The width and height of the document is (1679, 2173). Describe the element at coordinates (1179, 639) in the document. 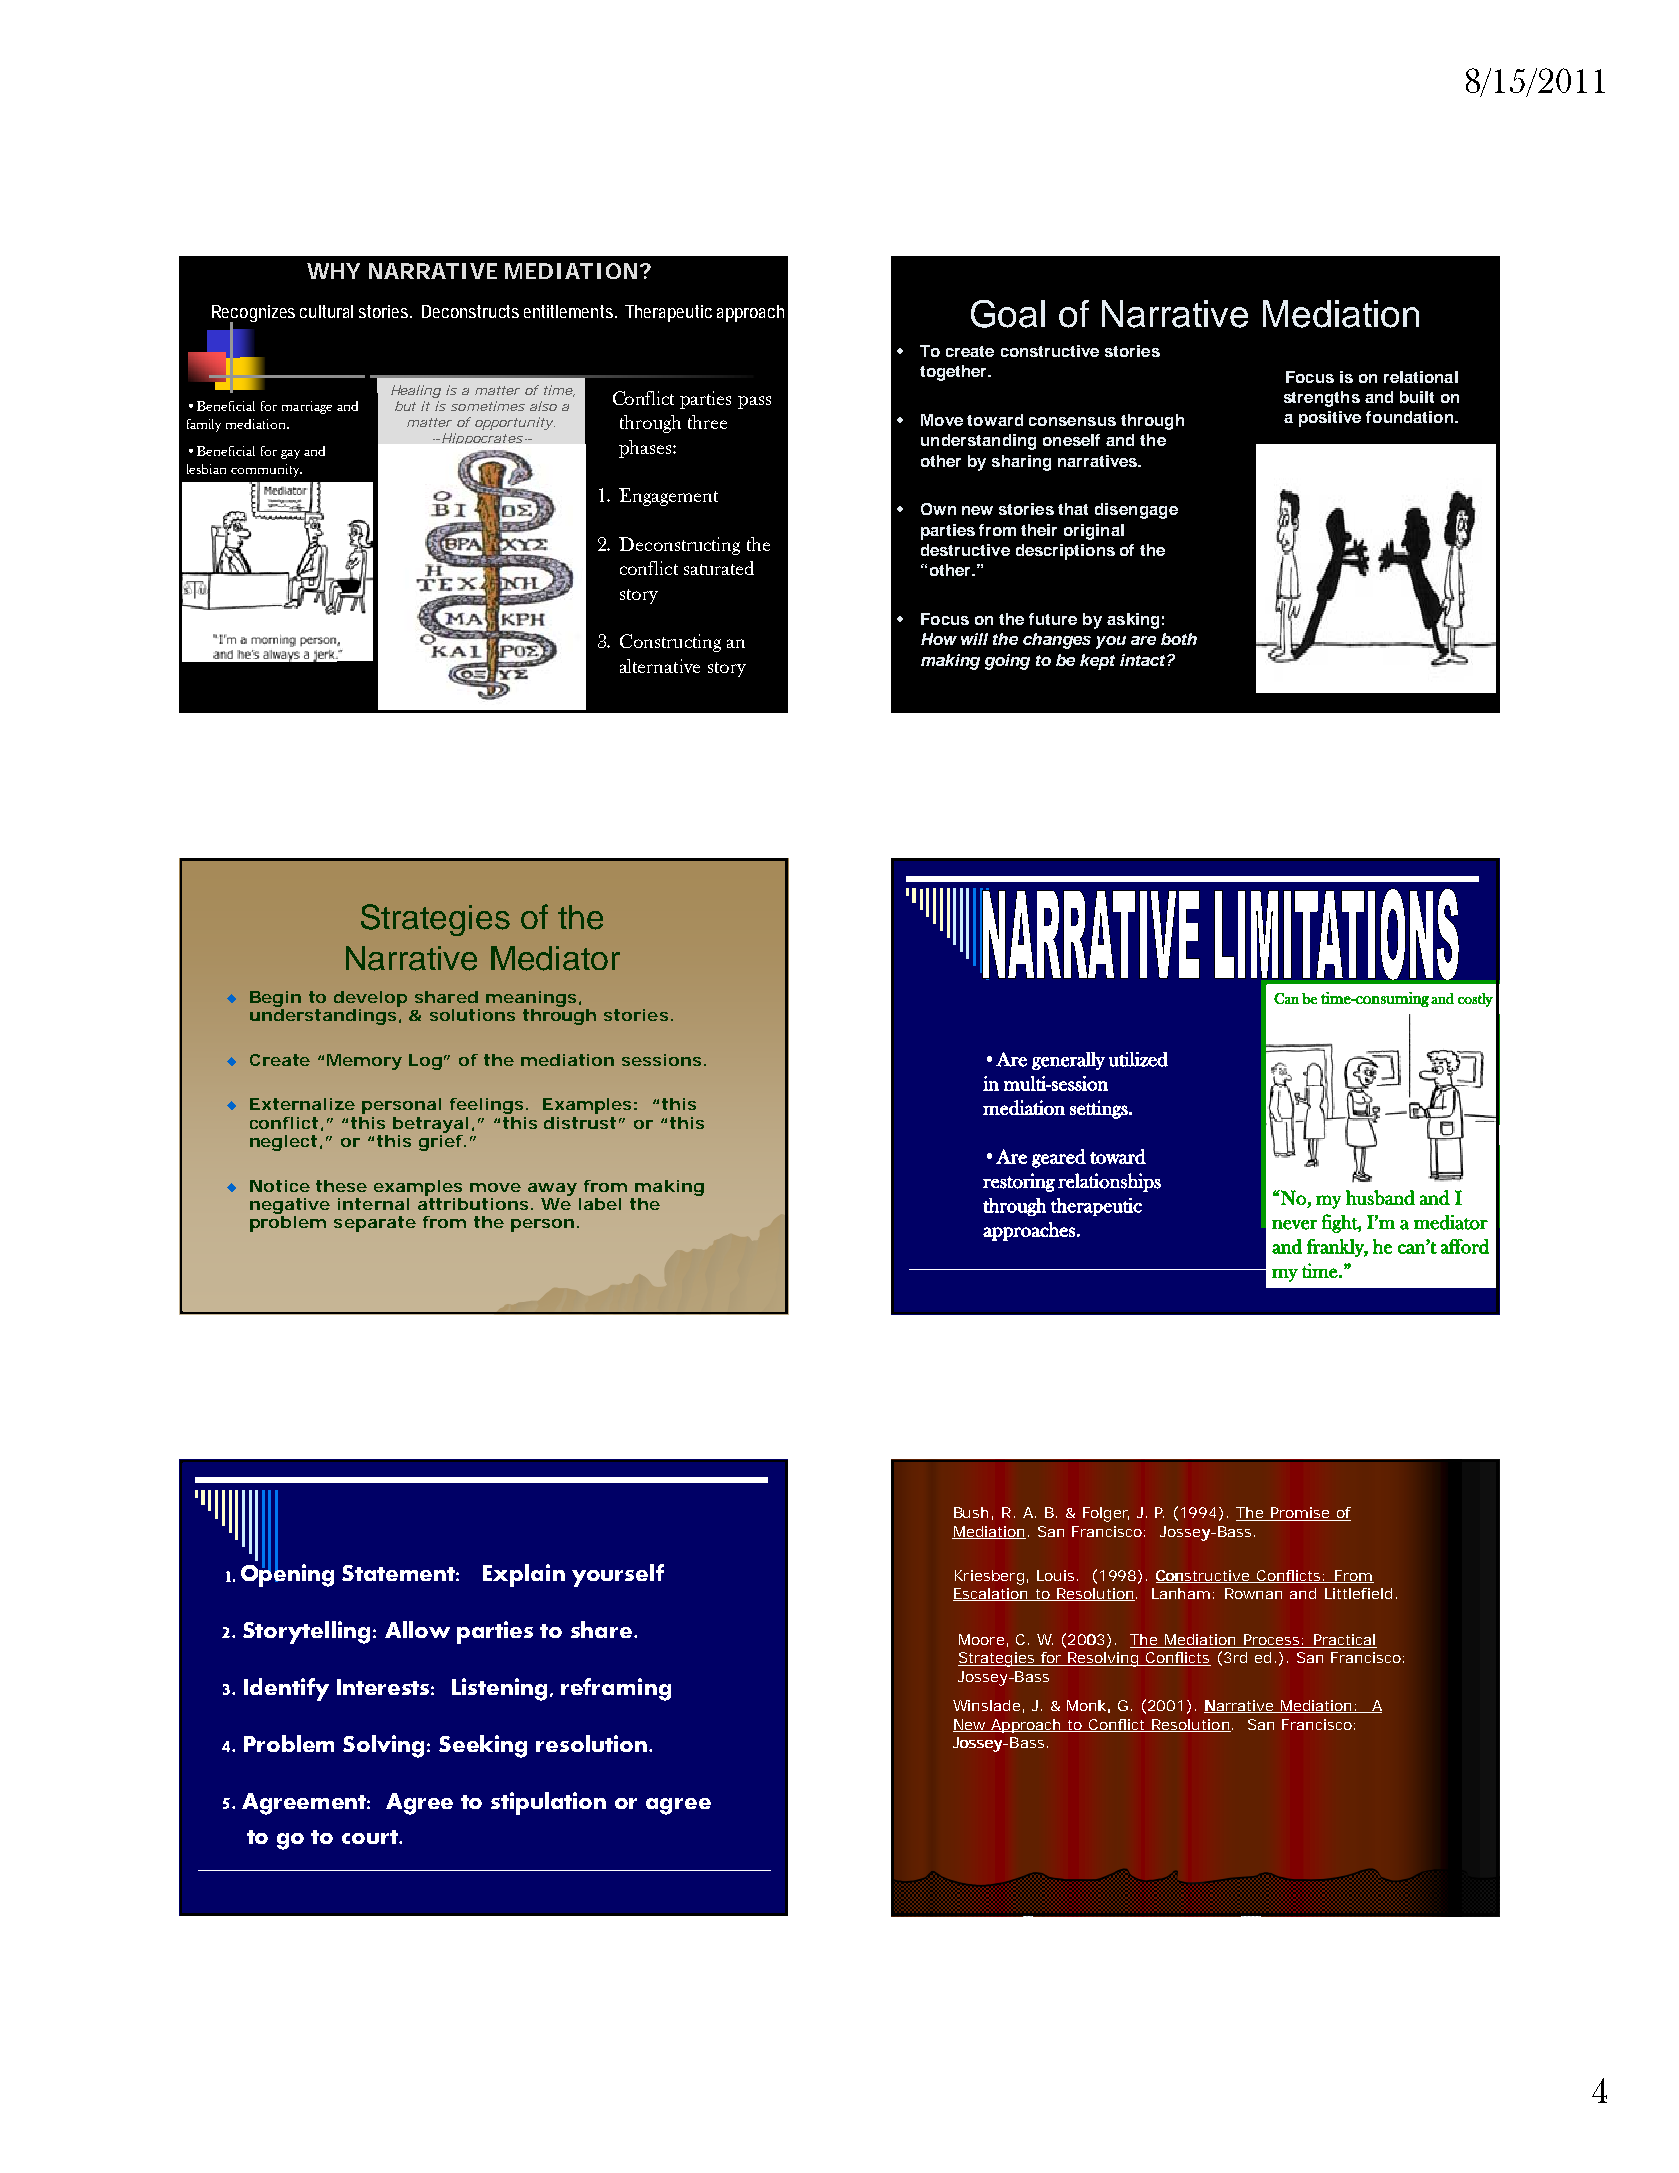

I see `both` at that location.
